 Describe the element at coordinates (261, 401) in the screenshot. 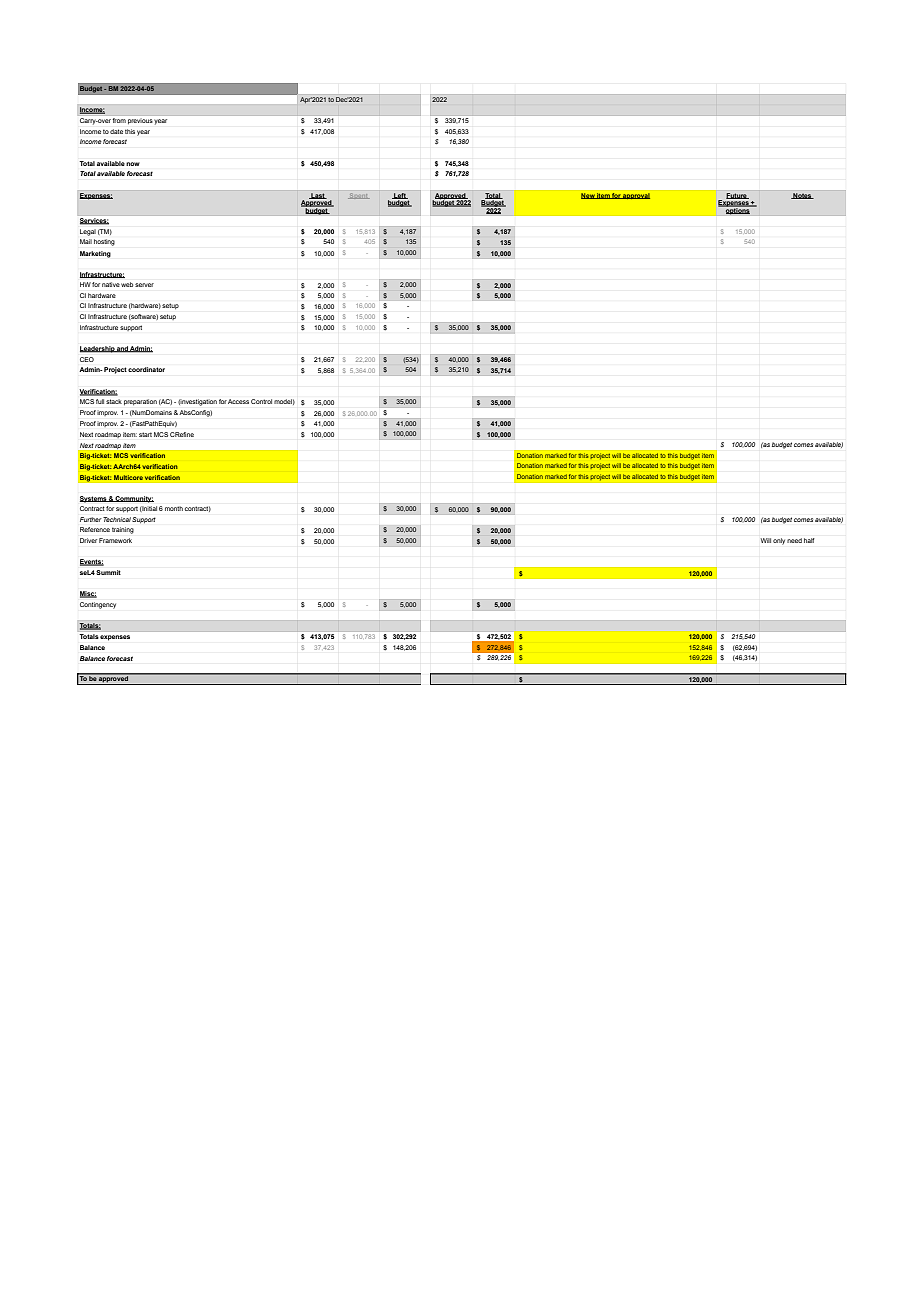

I see `Control` at that location.
